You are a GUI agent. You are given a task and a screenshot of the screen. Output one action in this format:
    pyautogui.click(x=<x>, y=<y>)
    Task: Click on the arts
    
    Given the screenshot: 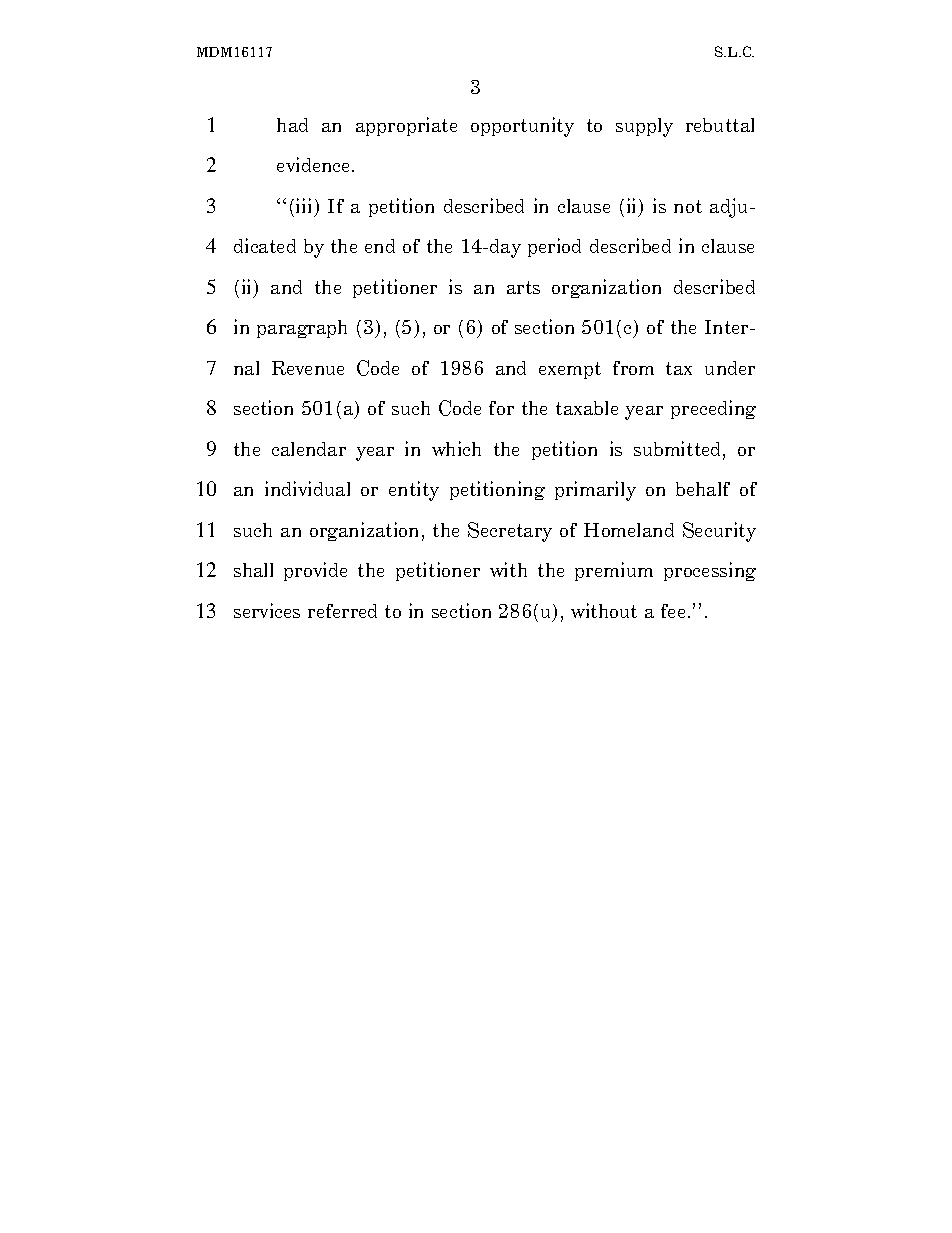 What is the action you would take?
    pyautogui.click(x=523, y=287)
